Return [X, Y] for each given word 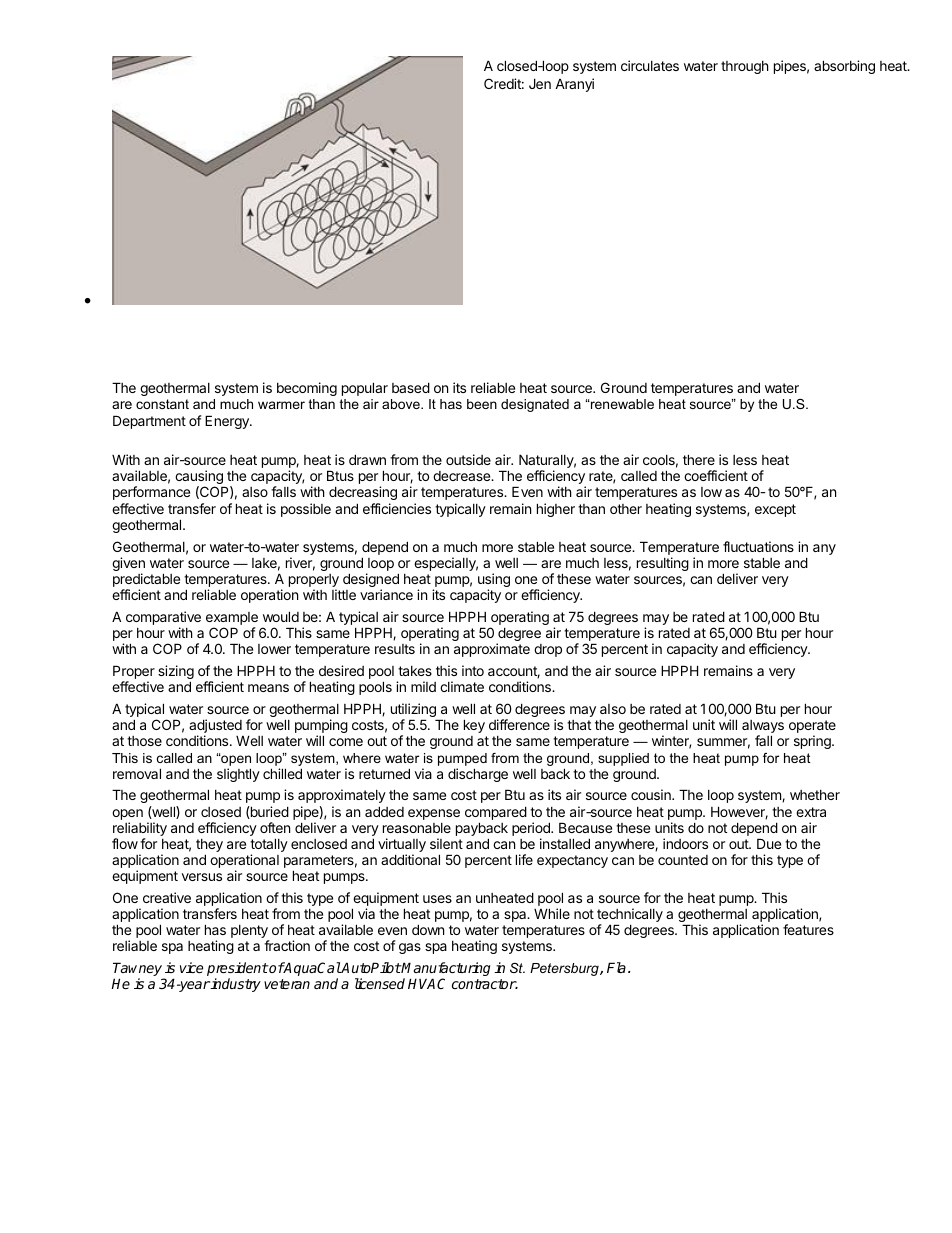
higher [556, 510]
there [699, 459]
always [763, 728]
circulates [650, 65]
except [775, 510]
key [474, 726]
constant [162, 404]
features [808, 929]
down [428, 929]
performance [151, 493]
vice [191, 967]
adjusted [215, 727]
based [411, 387]
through [745, 67]
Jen [540, 83]
